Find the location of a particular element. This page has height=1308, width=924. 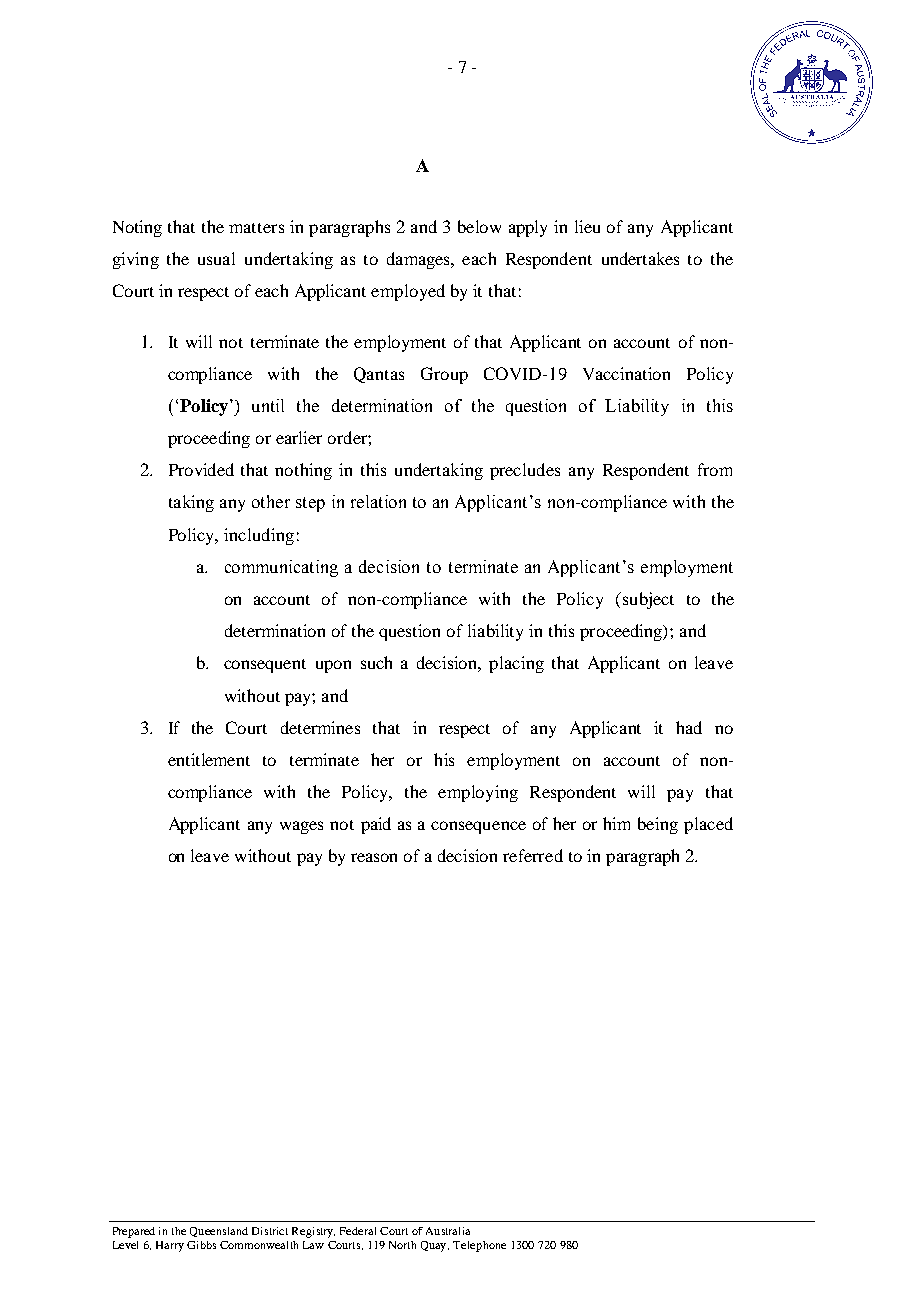

Australia is located at coordinates (448, 1231).
